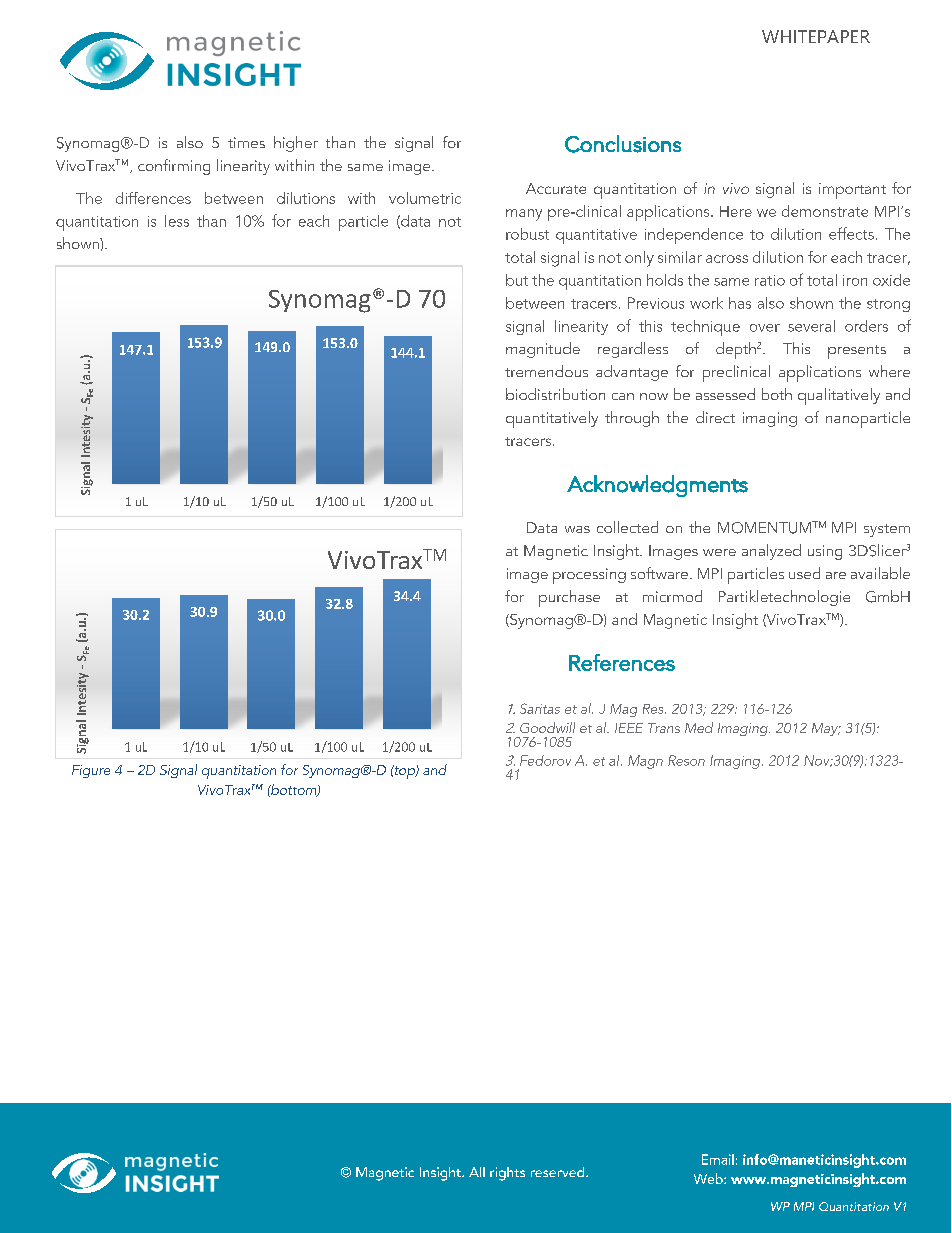 This image has width=952, height=1233. Describe the element at coordinates (91, 771) in the image. I see `Figure` at that location.
